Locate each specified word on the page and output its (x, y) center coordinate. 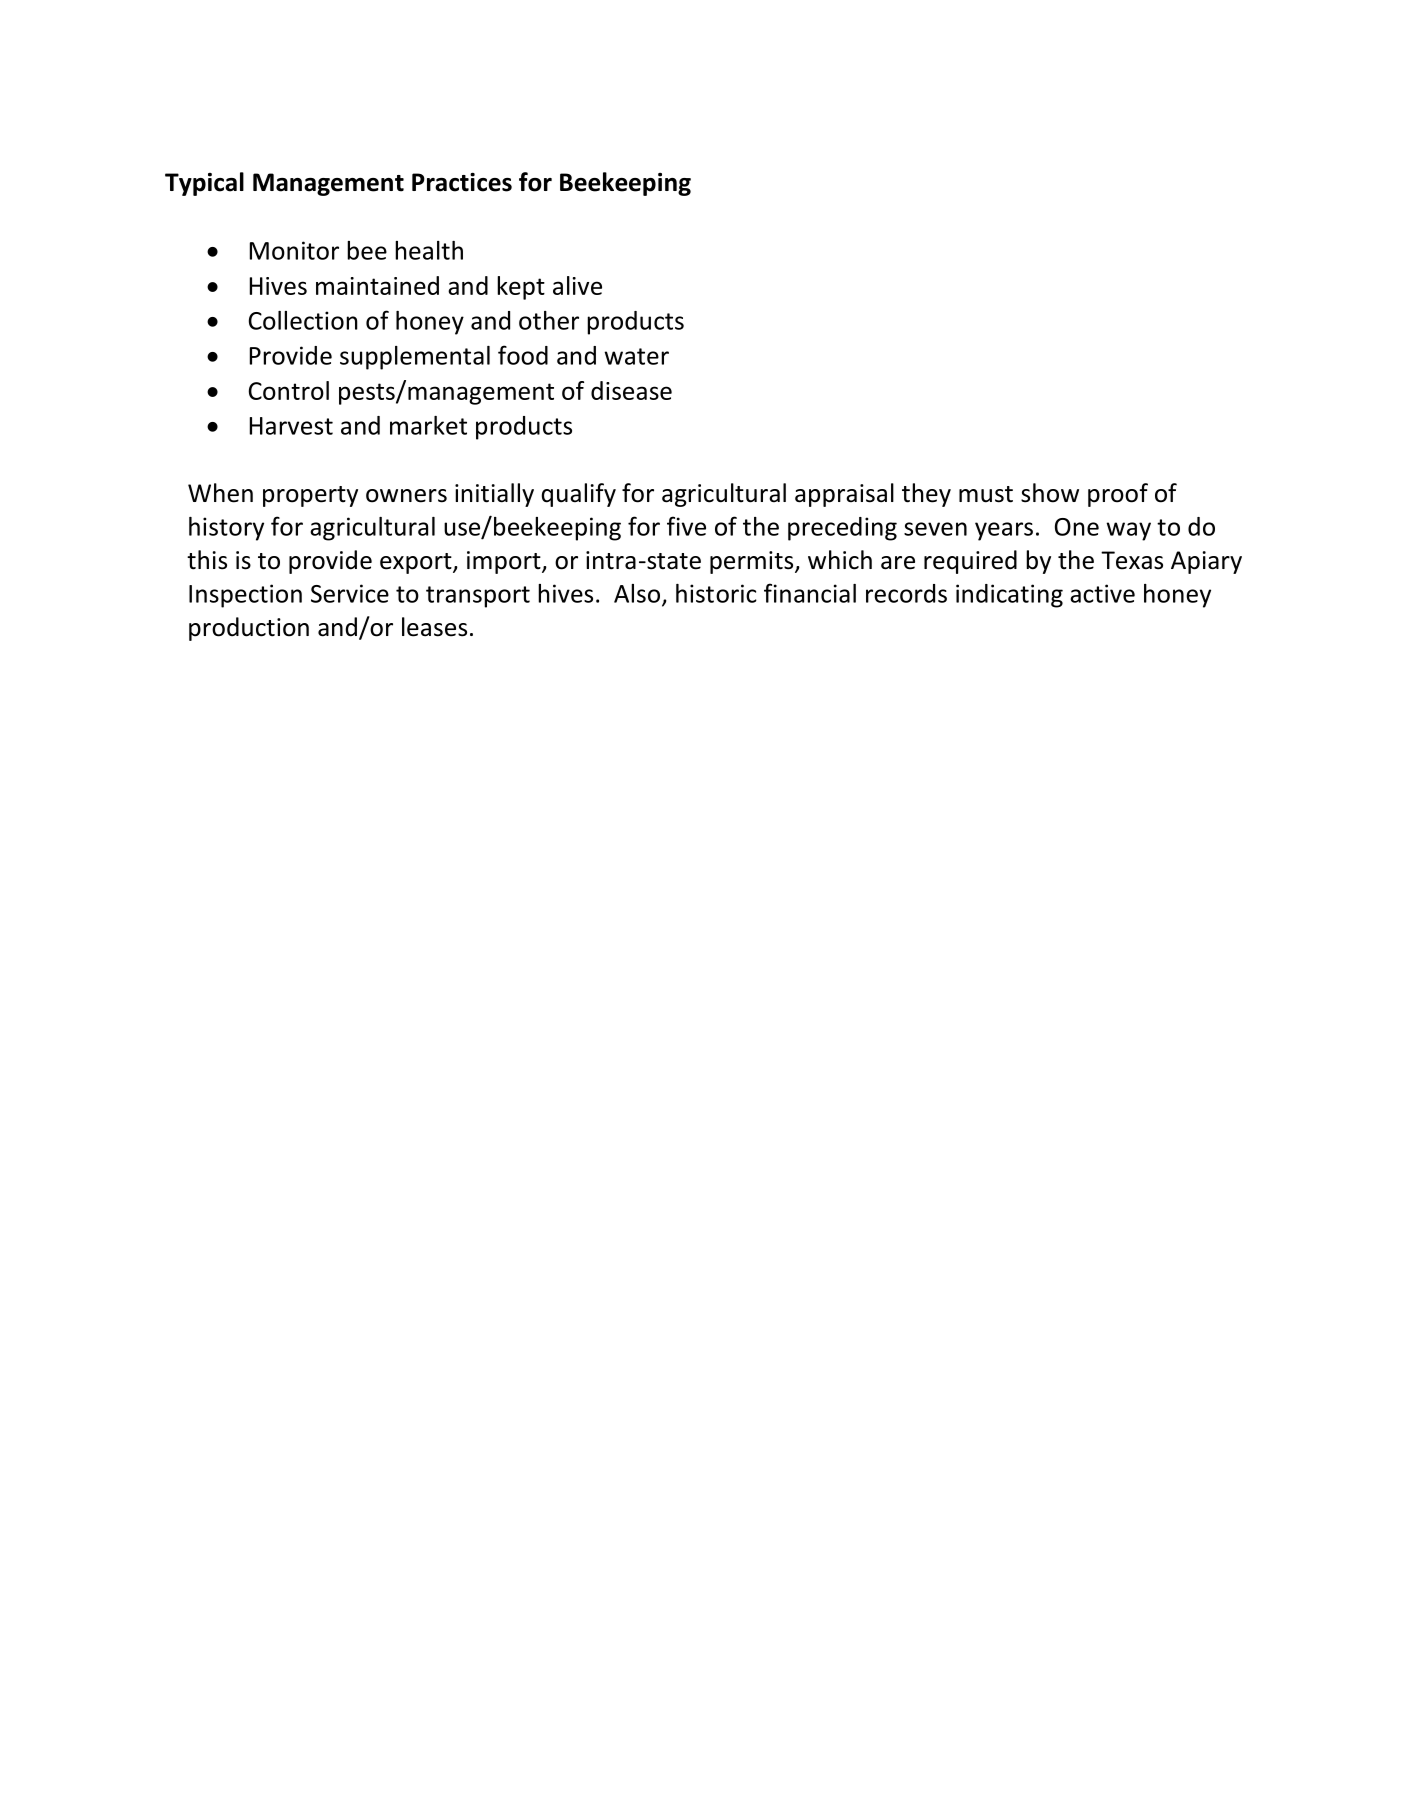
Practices (462, 182)
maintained (377, 285)
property (310, 496)
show (1050, 493)
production (249, 629)
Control (289, 390)
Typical (204, 184)
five (686, 526)
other (549, 320)
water (636, 356)
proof (1118, 495)
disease (631, 390)
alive (577, 285)
